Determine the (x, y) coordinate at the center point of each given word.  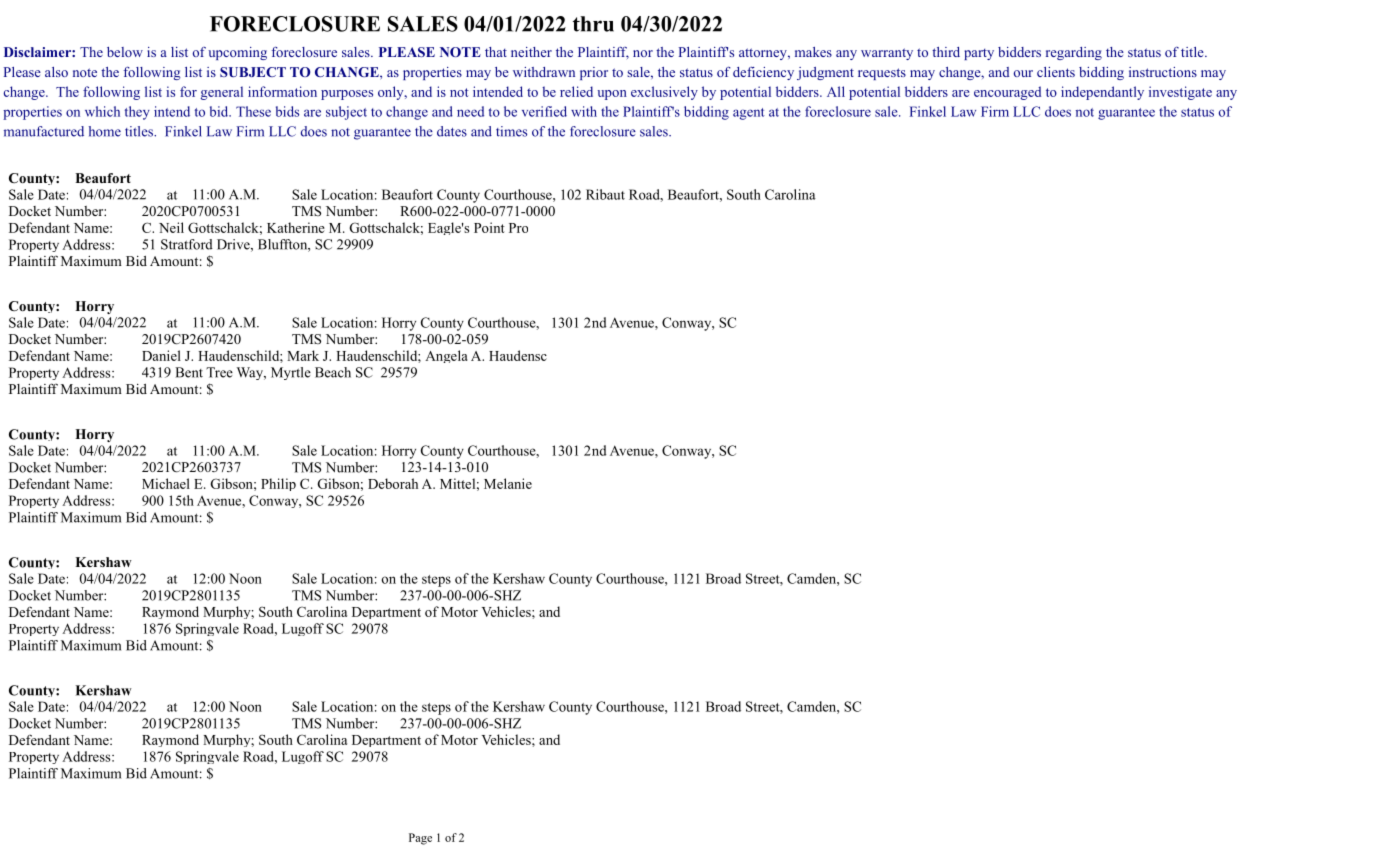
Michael (166, 483)
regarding (1074, 53)
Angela (446, 356)
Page (420, 839)
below (125, 52)
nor (643, 53)
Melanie (508, 483)
